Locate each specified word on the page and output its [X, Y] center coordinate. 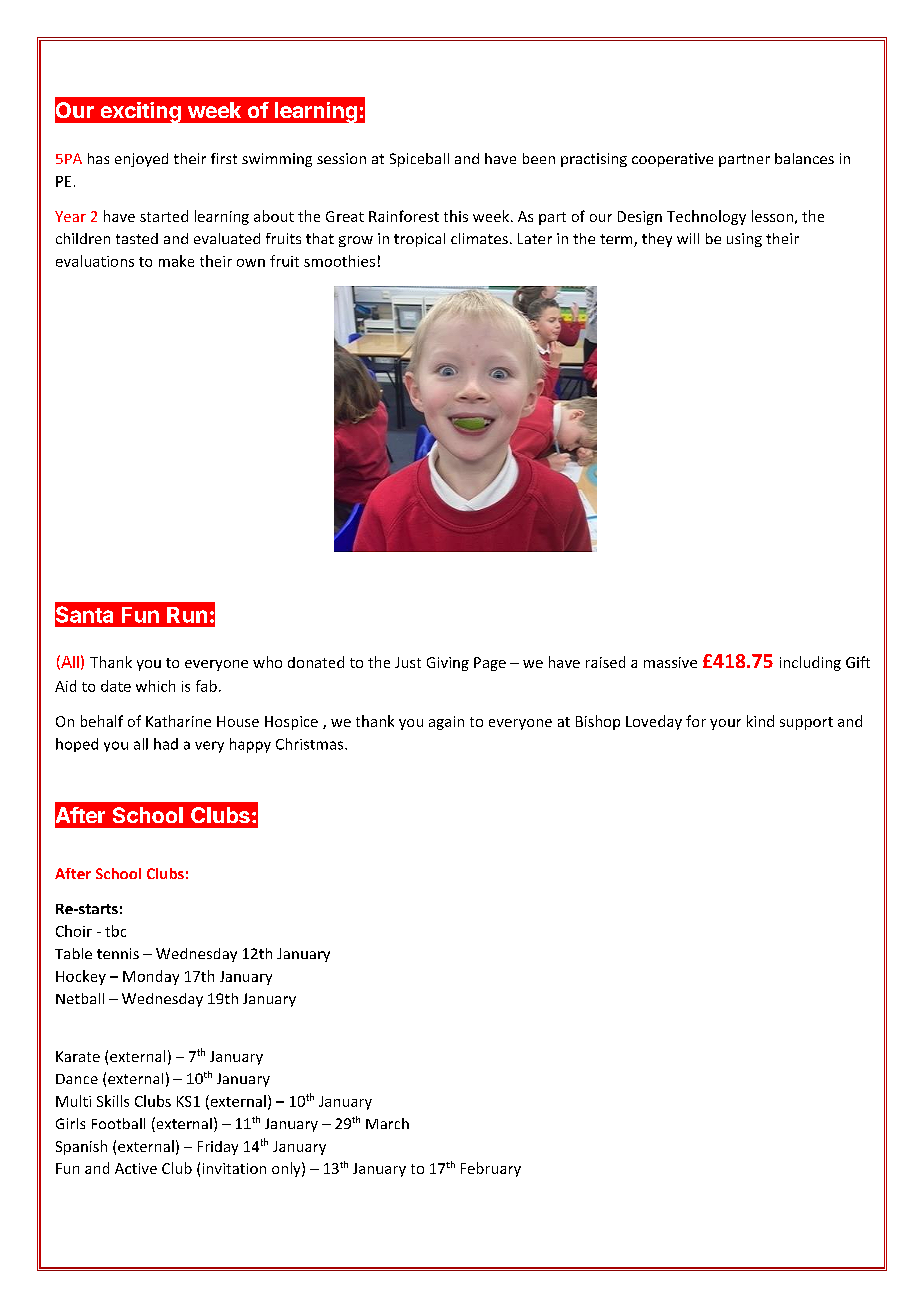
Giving [448, 664]
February [491, 1169]
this [456, 216]
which [155, 686]
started [164, 216]
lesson [772, 216]
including [810, 663]
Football [118, 1123]
